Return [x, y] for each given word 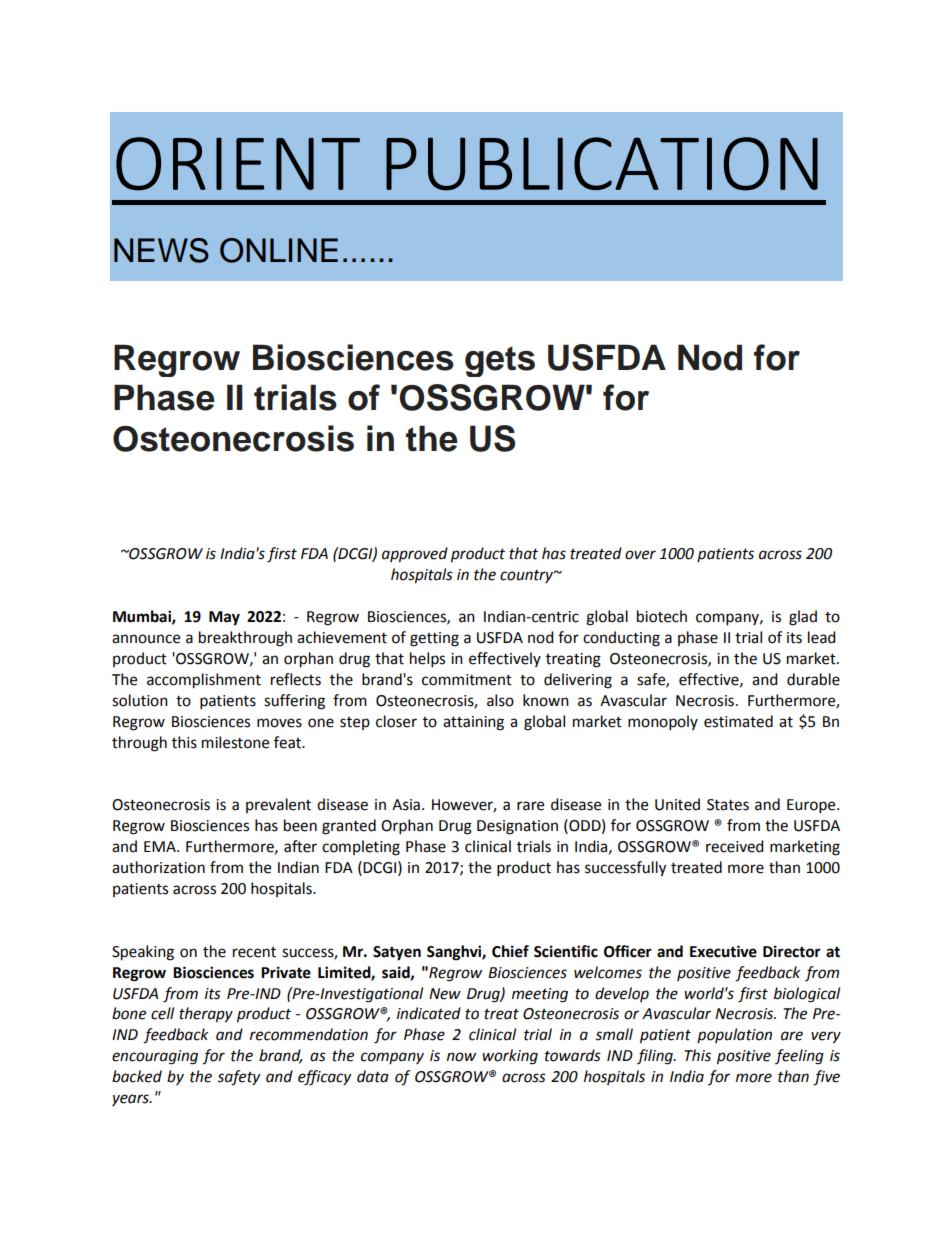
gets [500, 361]
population [734, 1035]
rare [530, 806]
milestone [235, 742]
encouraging [155, 1057]
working [510, 1057]
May [224, 618]
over [640, 555]
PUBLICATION [602, 164]
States [728, 805]
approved [415, 555]
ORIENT [238, 164]
